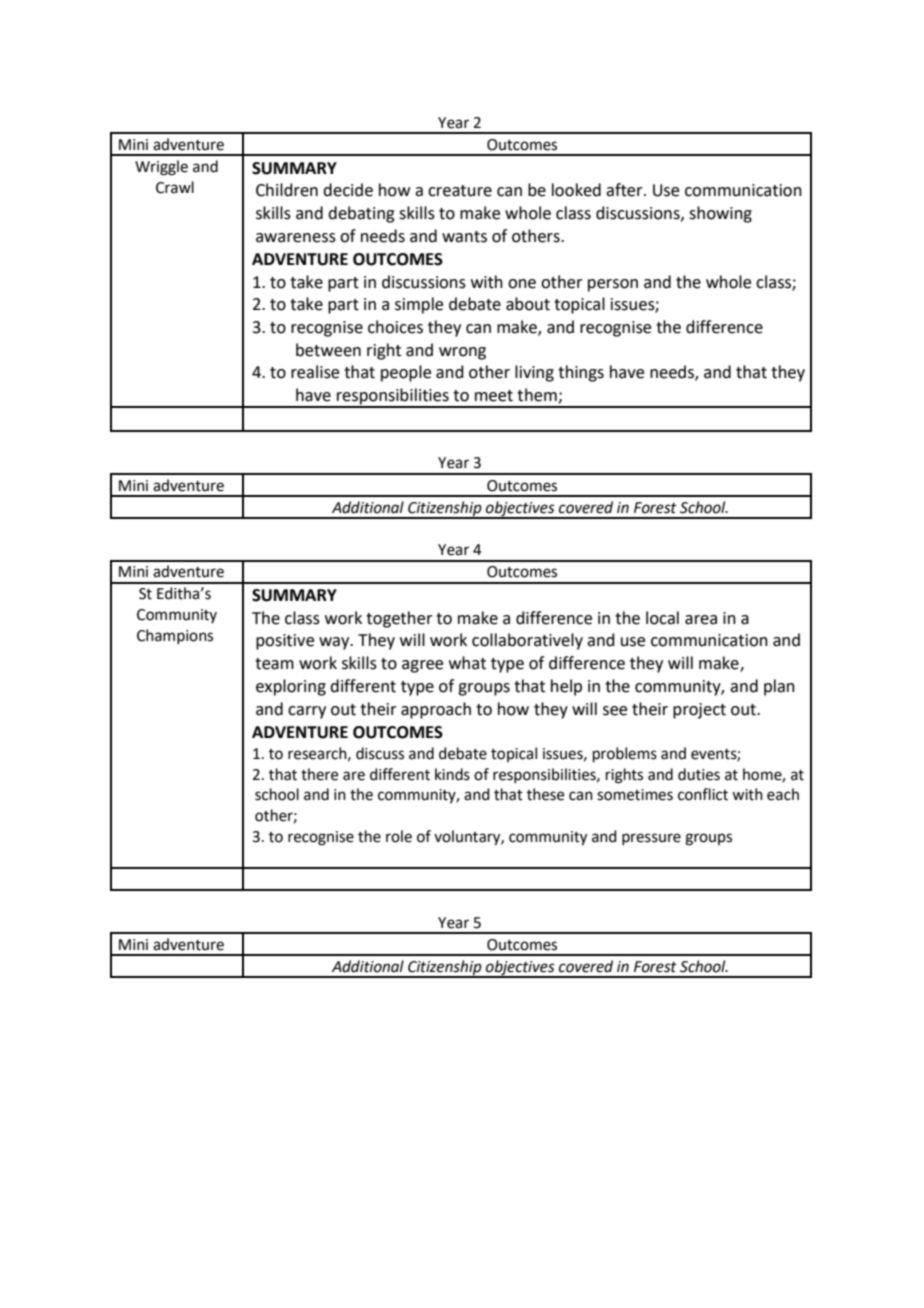  Describe the element at coordinates (701, 620) in the document. I see `area` at that location.
